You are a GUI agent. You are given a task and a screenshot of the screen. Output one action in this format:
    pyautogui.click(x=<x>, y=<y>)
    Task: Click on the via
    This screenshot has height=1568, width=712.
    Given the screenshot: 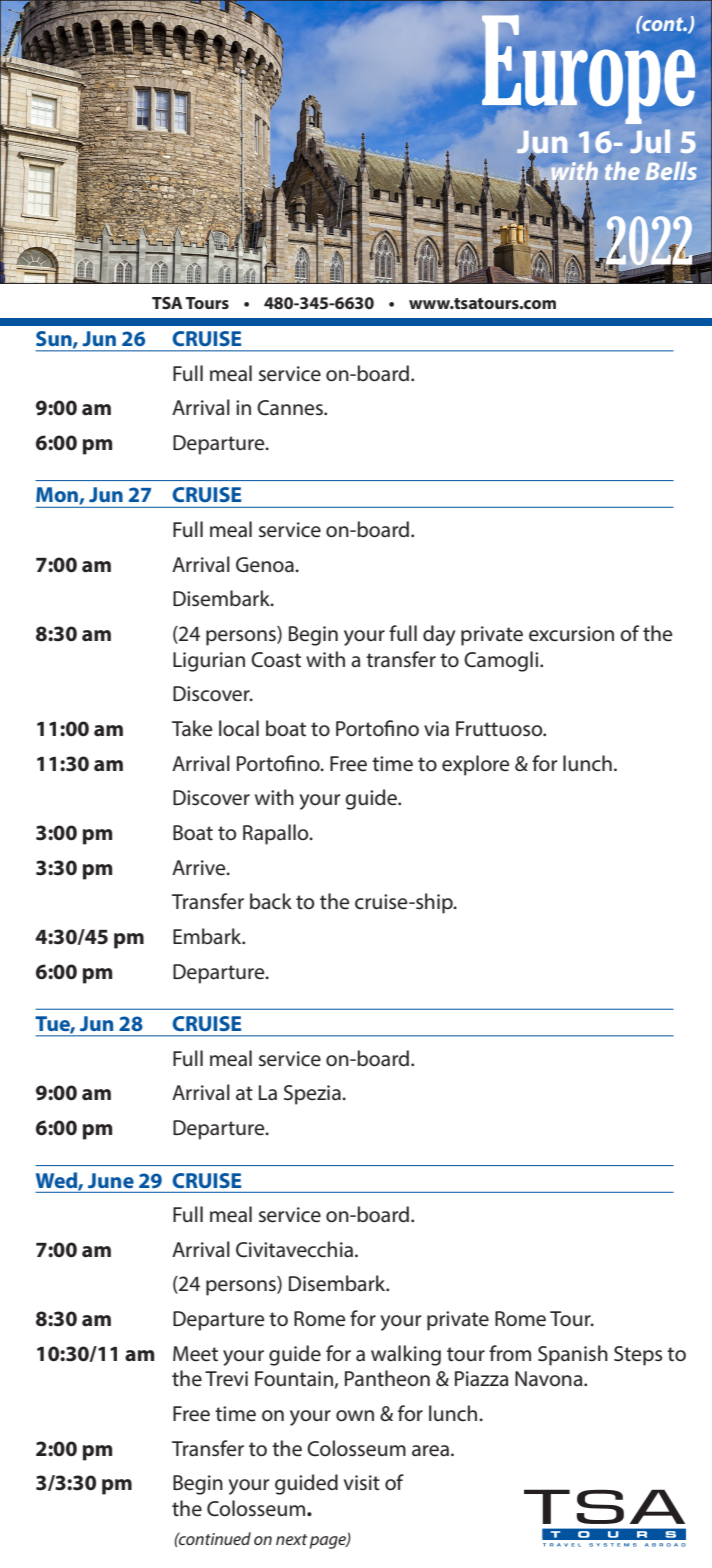 What is the action you would take?
    pyautogui.click(x=436, y=729)
